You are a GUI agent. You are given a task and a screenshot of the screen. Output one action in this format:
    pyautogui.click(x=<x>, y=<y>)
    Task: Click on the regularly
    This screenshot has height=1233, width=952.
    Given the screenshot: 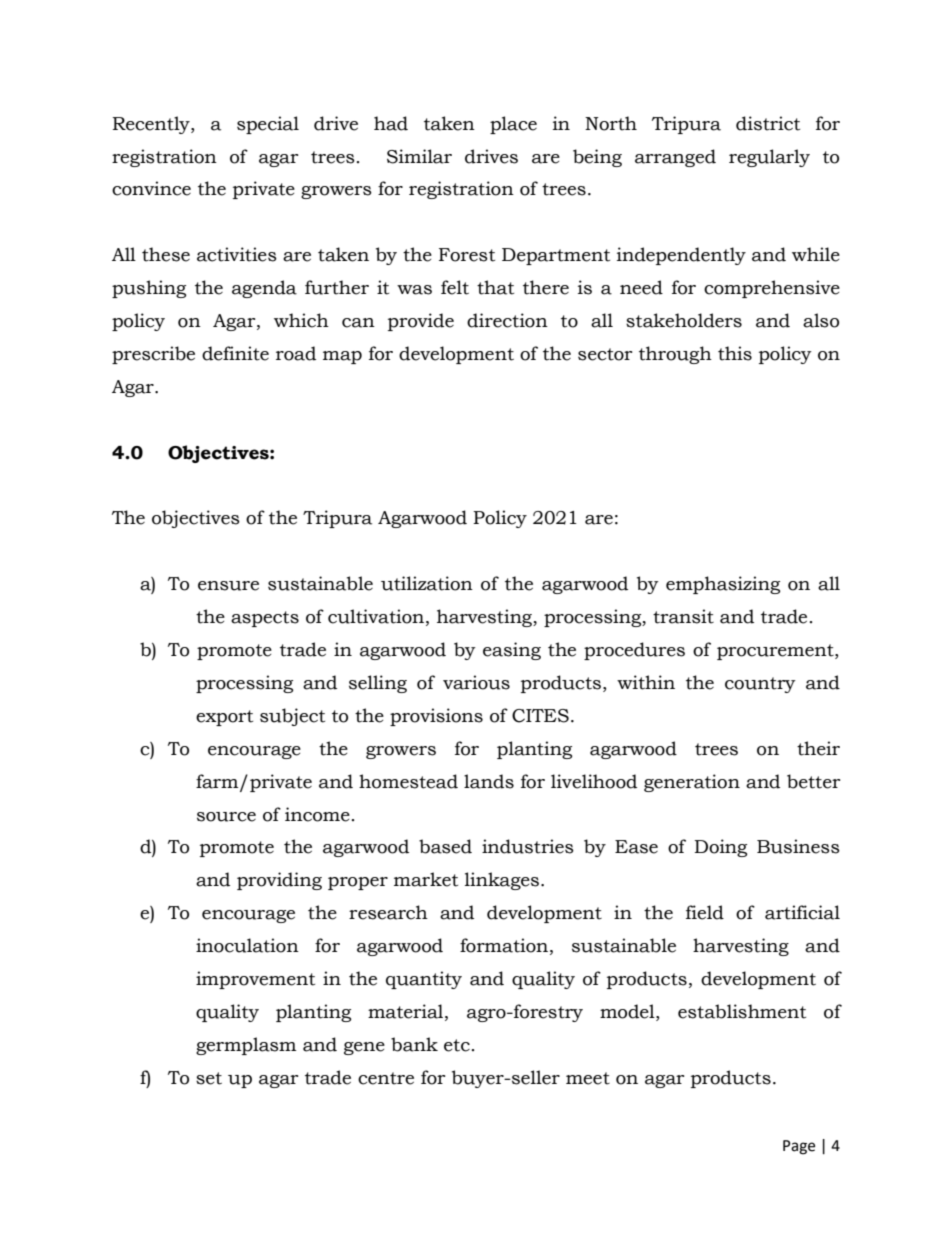 What is the action you would take?
    pyautogui.click(x=769, y=158)
